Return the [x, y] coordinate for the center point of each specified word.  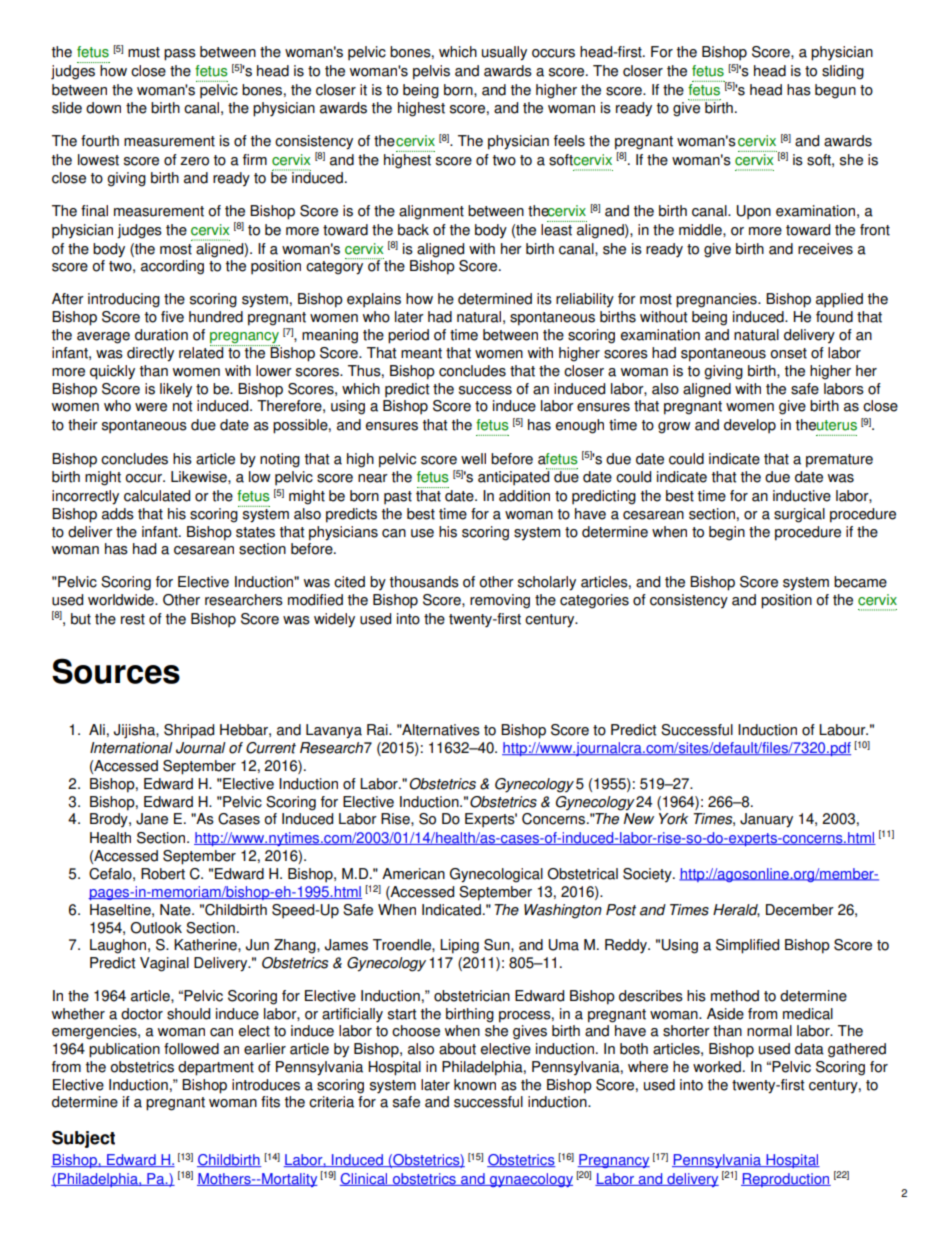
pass [180, 55]
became [860, 582]
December [800, 910]
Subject [83, 1139]
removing [500, 601]
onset [788, 353]
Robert [163, 874]
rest [133, 619]
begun [835, 91]
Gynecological [496, 875]
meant [421, 353]
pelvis [431, 72]
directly [150, 354]
